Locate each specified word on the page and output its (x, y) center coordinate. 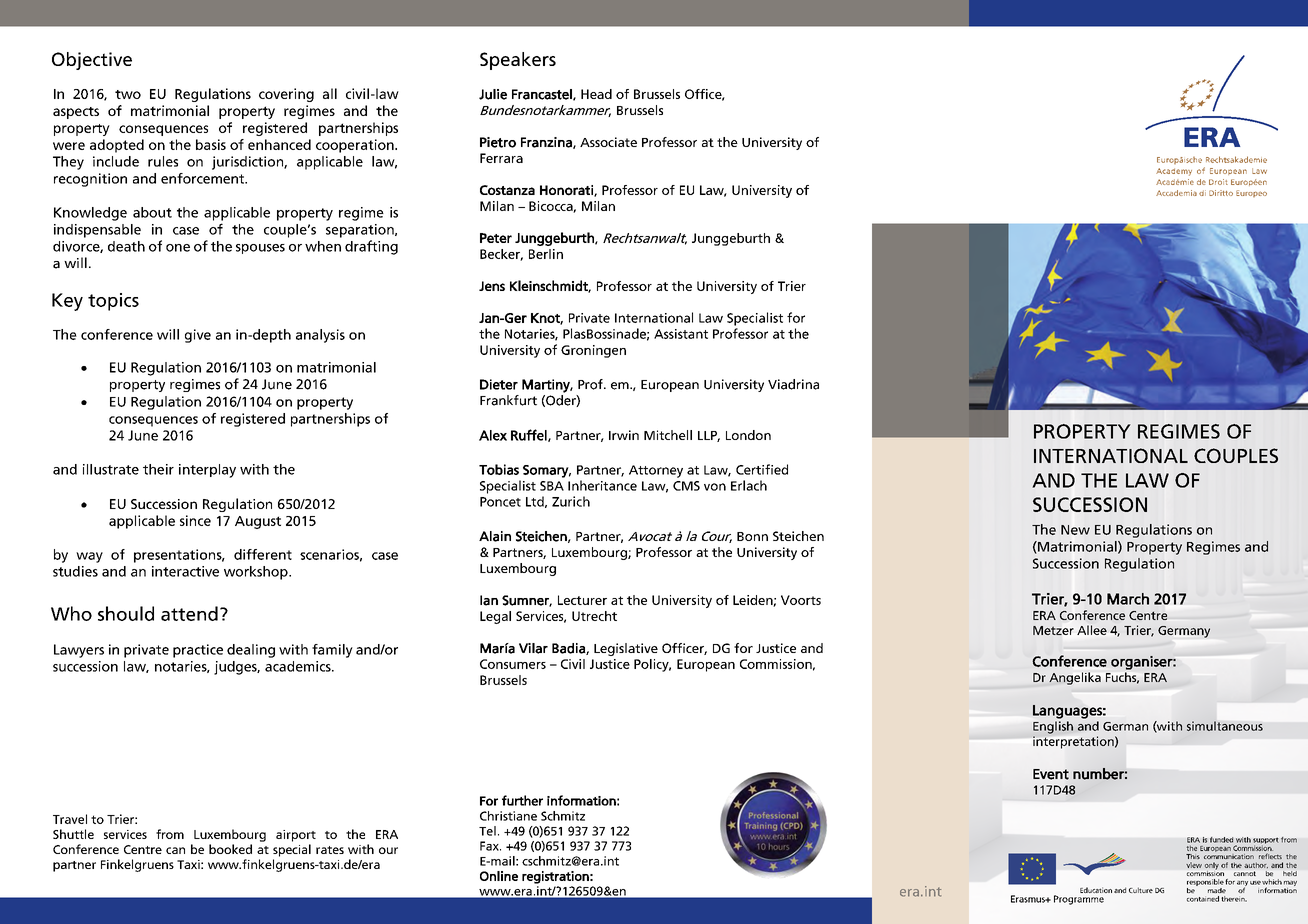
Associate (608, 142)
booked (230, 849)
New (1075, 530)
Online (499, 876)
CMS (686, 486)
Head (596, 94)
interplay (207, 471)
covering (286, 95)
